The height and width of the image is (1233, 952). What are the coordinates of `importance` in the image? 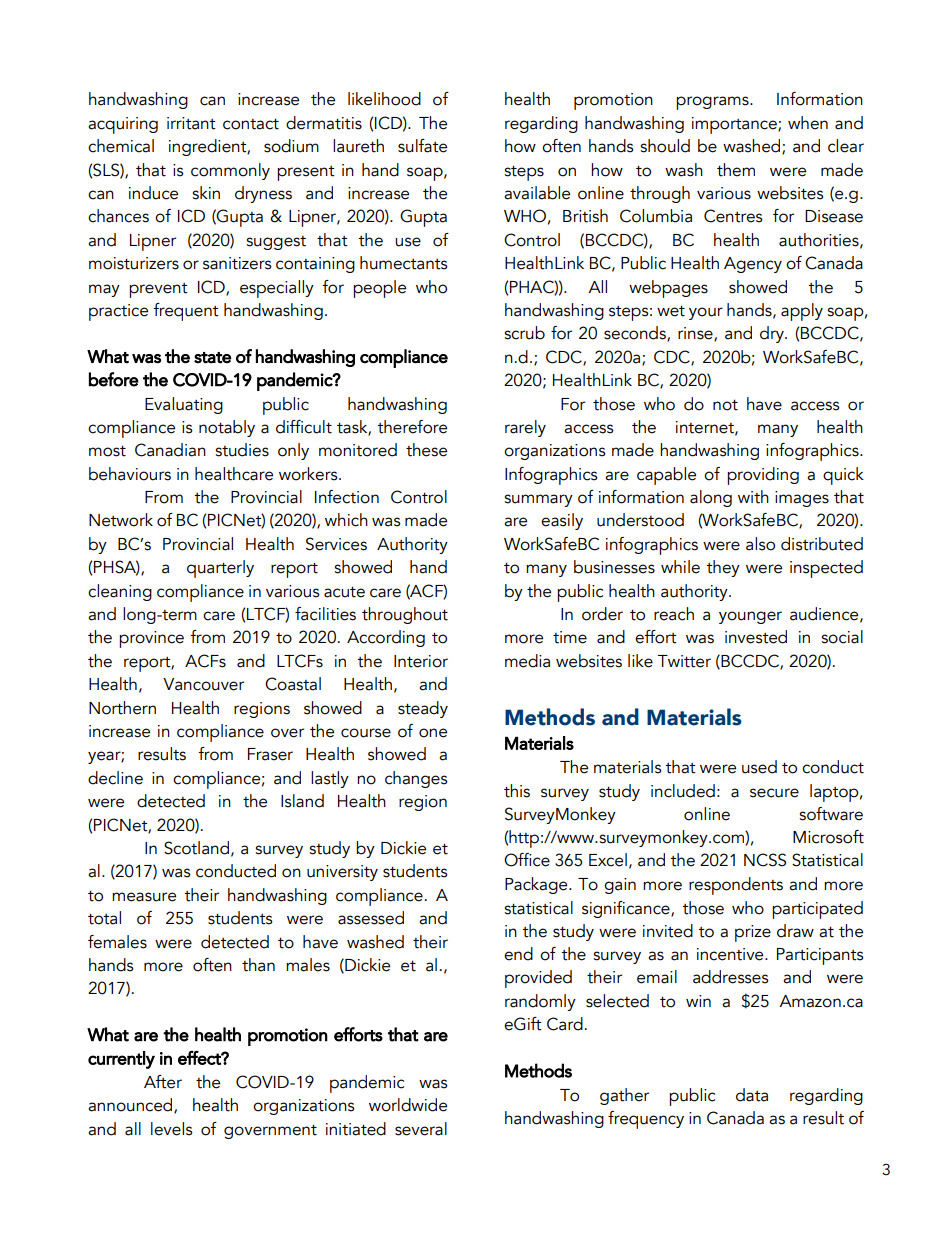 It's located at (735, 125).
